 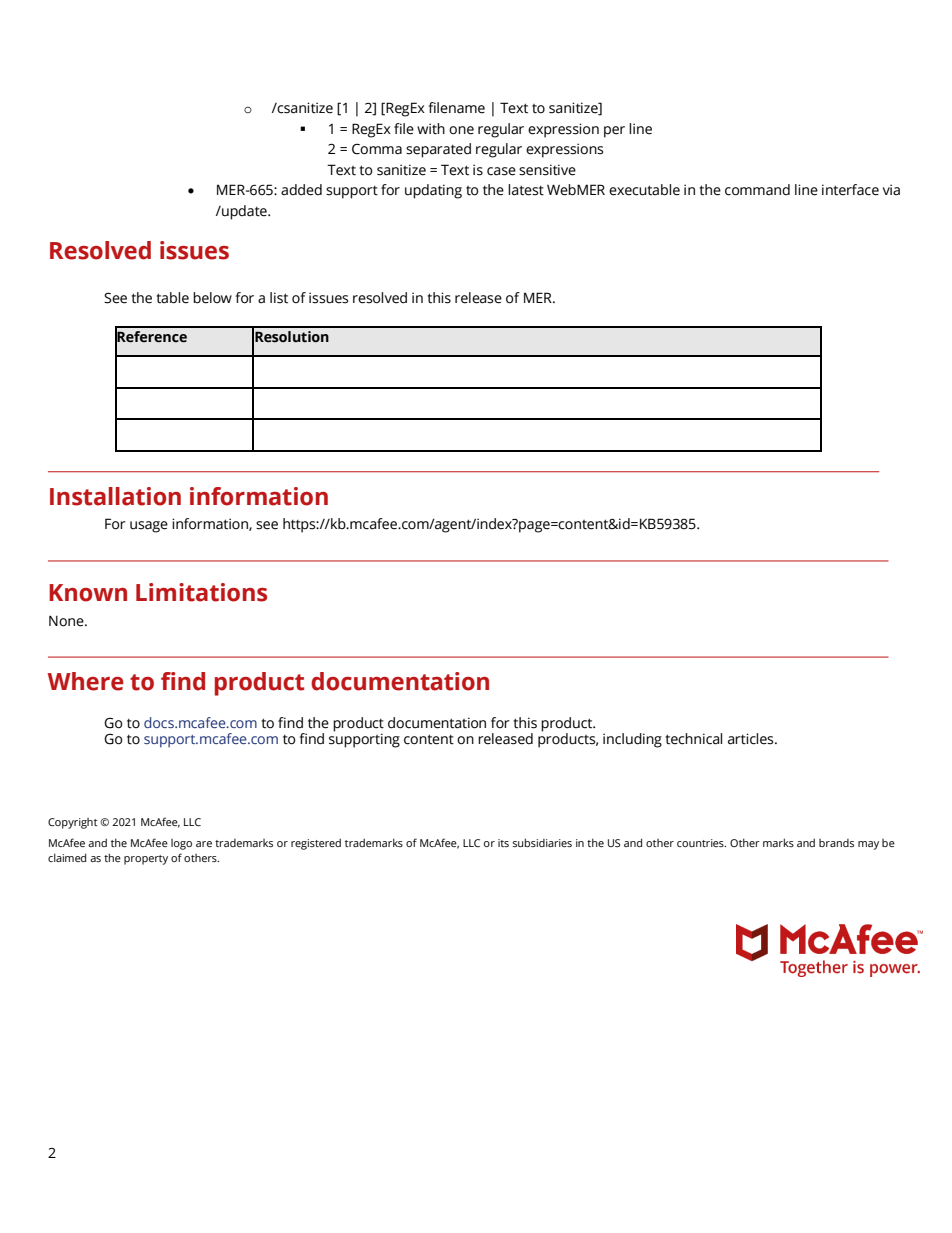 What do you see at coordinates (503, 843) in the screenshot?
I see `its` at bounding box center [503, 843].
